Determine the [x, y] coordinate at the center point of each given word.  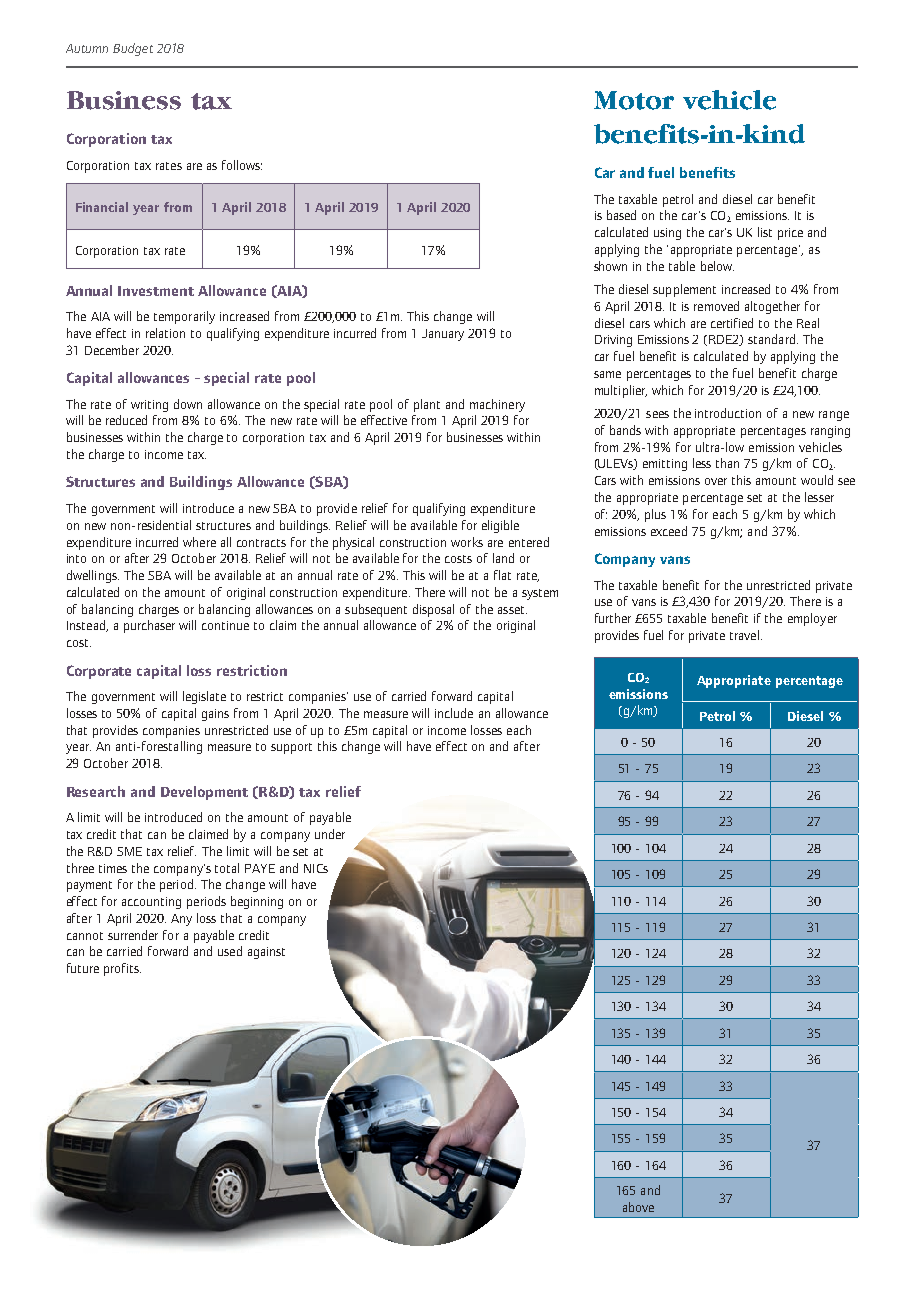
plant [427, 405]
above [638, 1207]
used [230, 951]
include [454, 713]
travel [744, 635]
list [765, 232]
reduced [126, 420]
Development [204, 793]
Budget [133, 49]
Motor [634, 100]
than [727, 463]
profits [122, 969]
